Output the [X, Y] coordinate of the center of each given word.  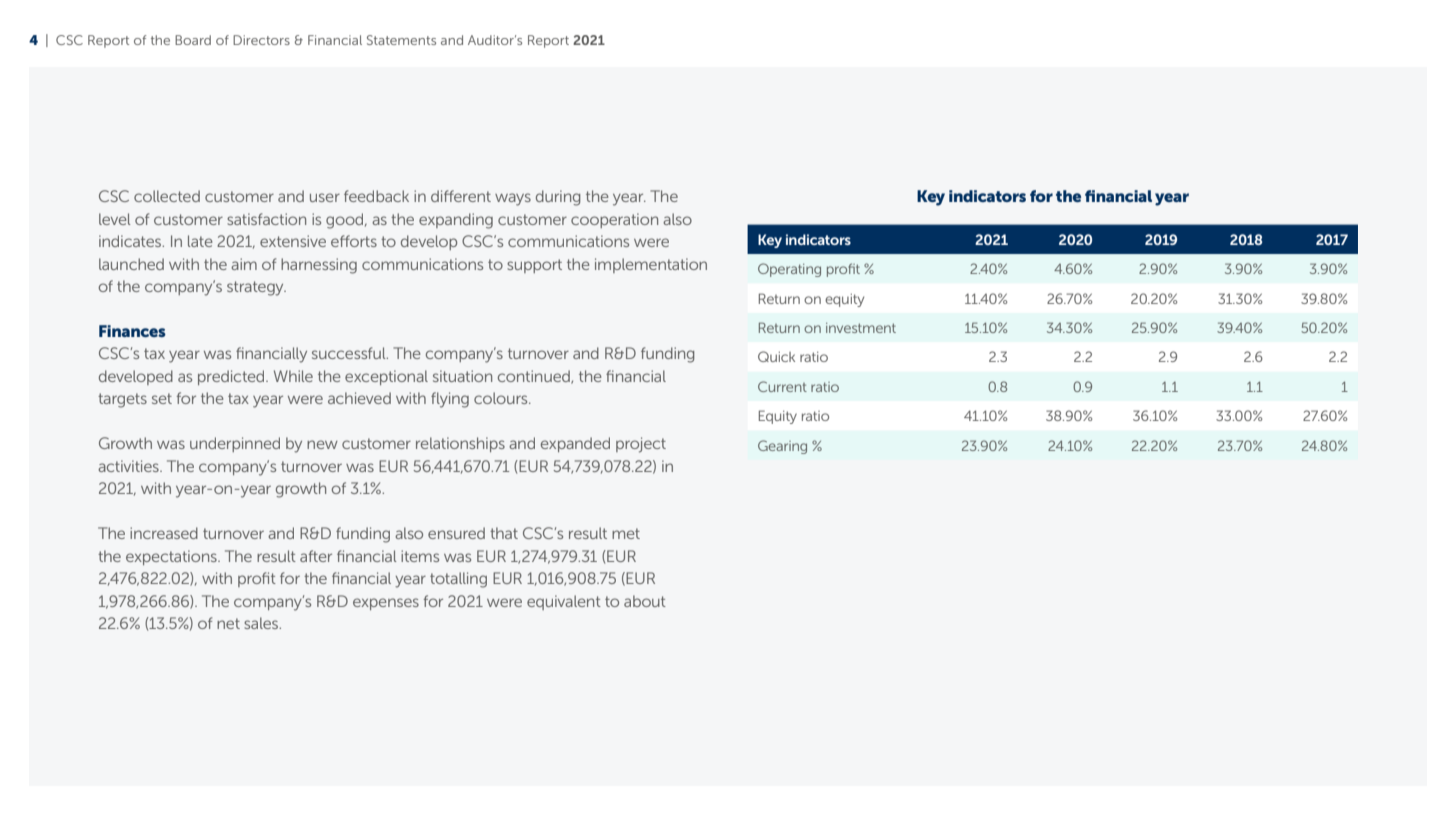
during [558, 198]
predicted [232, 377]
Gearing [782, 447]
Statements [401, 40]
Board [193, 40]
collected [167, 196]
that [504, 533]
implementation [651, 265]
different [461, 196]
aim [244, 264]
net [228, 623]
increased [164, 533]
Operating [789, 270]
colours [502, 398]
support [534, 266]
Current [782, 386]
